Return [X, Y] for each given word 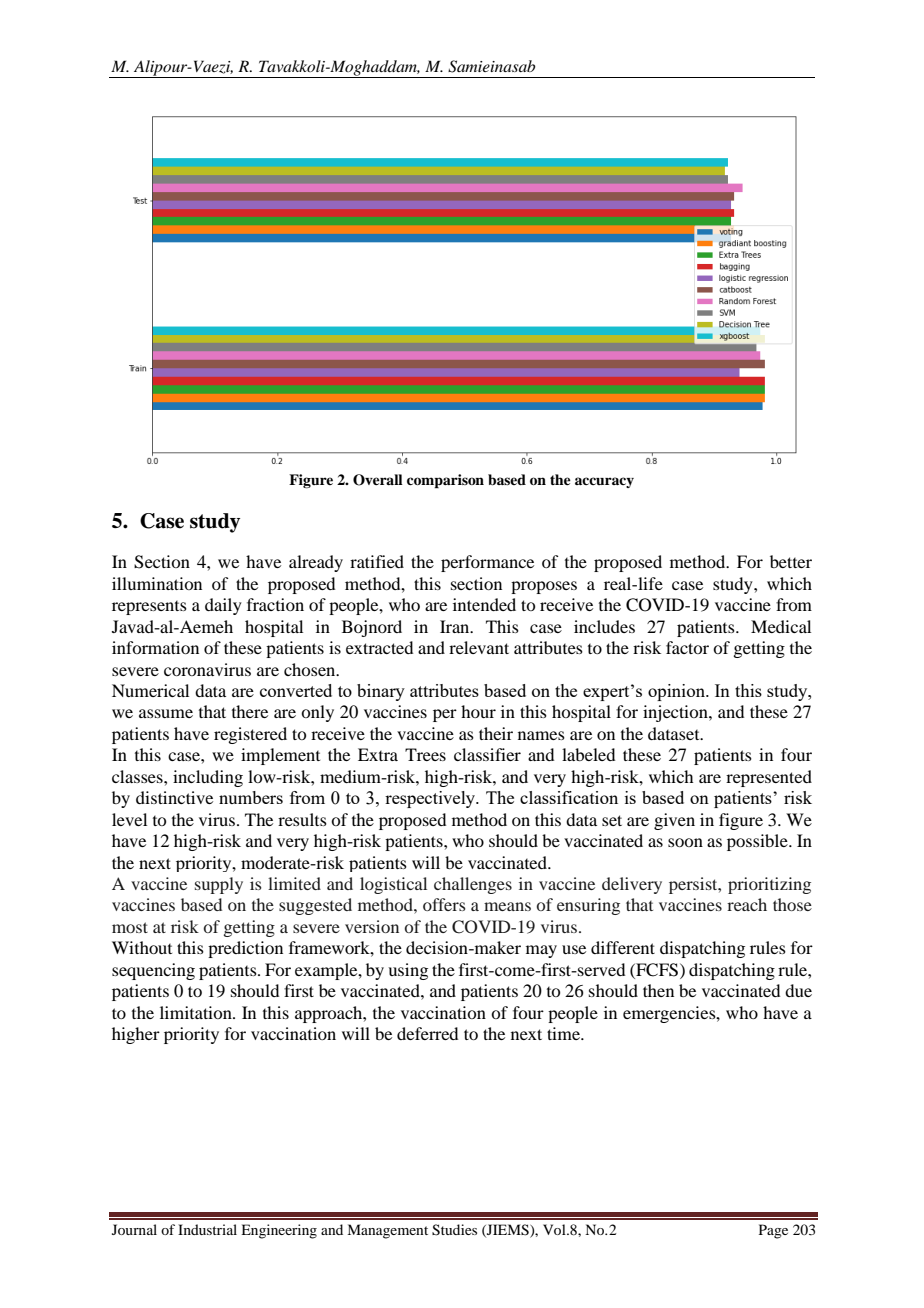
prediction [245, 949]
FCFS [657, 970]
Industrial [207, 1229]
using [408, 971]
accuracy [604, 482]
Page [773, 1231]
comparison [445, 481]
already [316, 563]
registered [250, 735]
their [496, 733]
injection [676, 713]
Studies [454, 1230]
